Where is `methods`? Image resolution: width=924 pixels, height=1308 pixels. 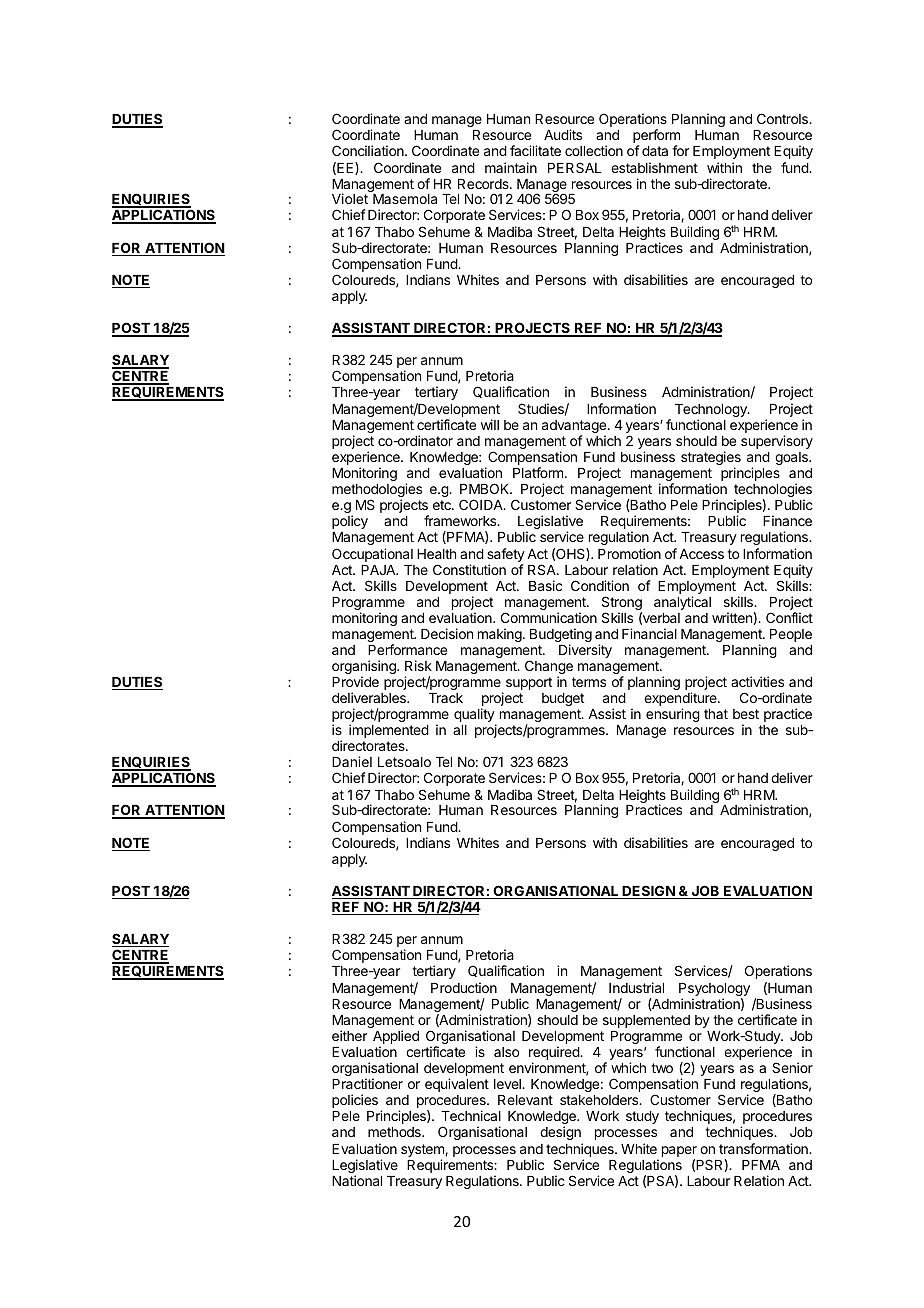
methods is located at coordinates (395, 1132).
